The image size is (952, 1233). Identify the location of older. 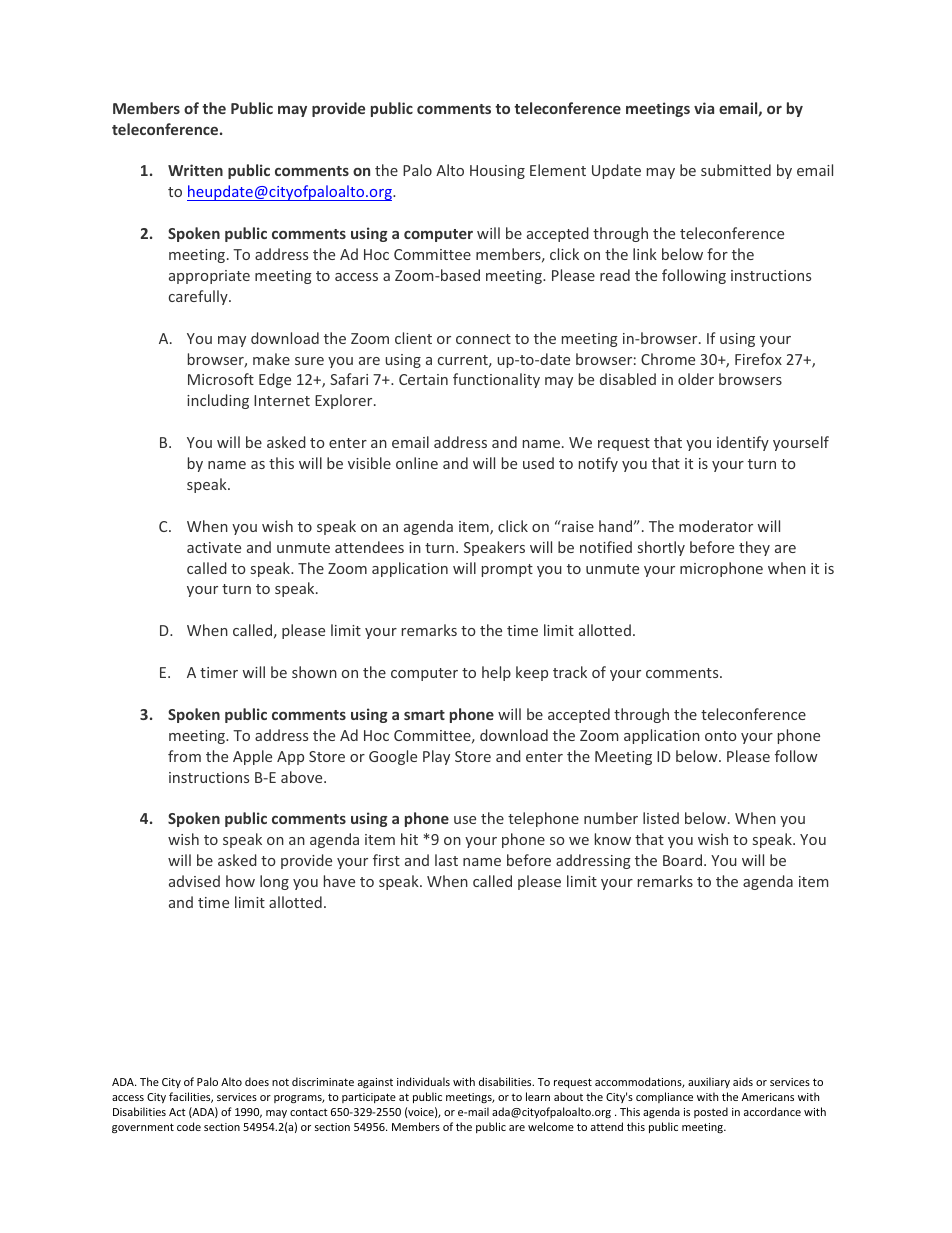
(696, 379).
